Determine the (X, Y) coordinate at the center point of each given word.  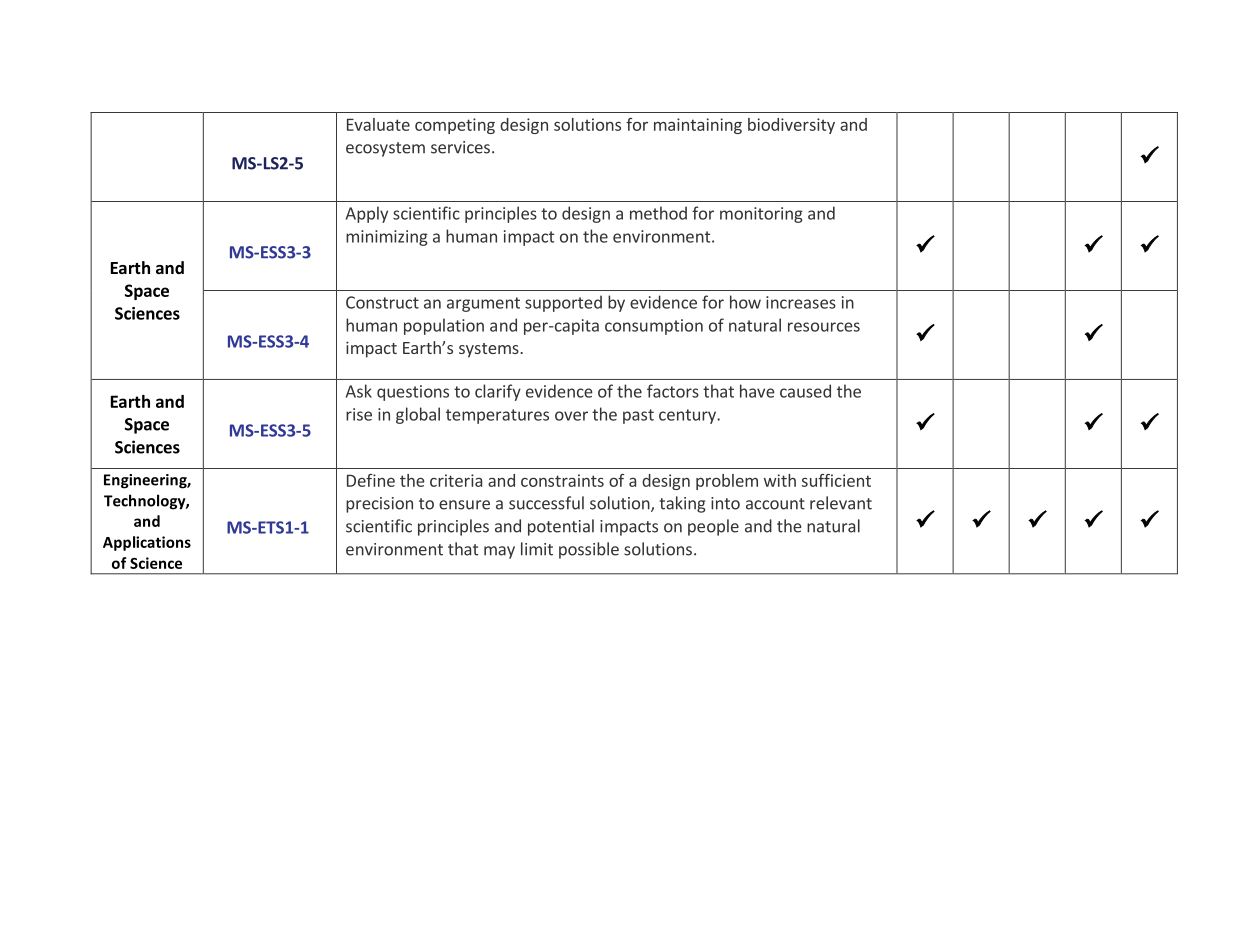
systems (490, 350)
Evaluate (378, 124)
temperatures (497, 416)
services (460, 147)
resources (824, 327)
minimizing (387, 238)
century (688, 416)
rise (359, 414)
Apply (367, 214)
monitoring (761, 215)
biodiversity (791, 126)
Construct (382, 302)
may (499, 552)
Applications (147, 543)
